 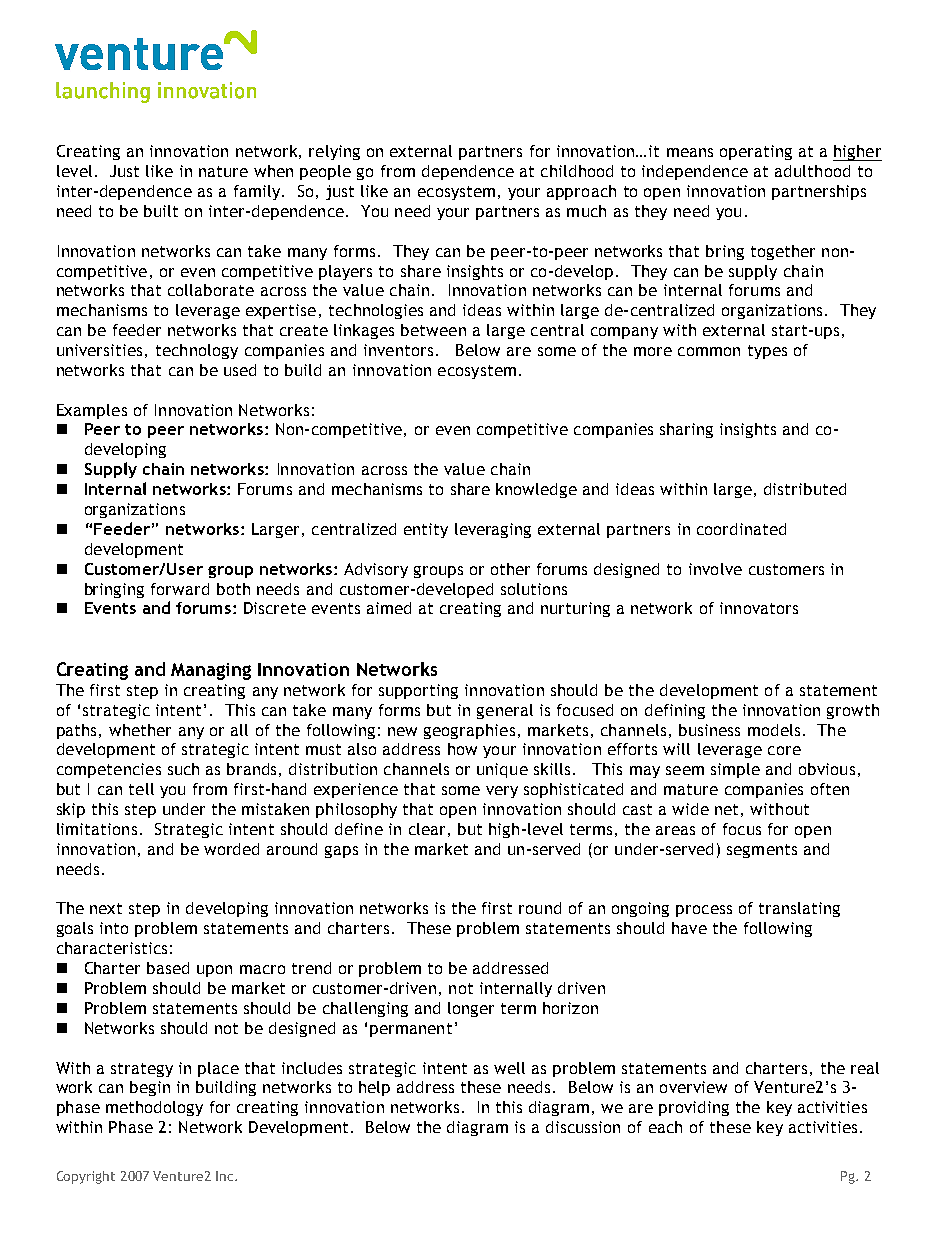 What do you see at coordinates (583, 1127) in the screenshot?
I see `discussion` at bounding box center [583, 1127].
